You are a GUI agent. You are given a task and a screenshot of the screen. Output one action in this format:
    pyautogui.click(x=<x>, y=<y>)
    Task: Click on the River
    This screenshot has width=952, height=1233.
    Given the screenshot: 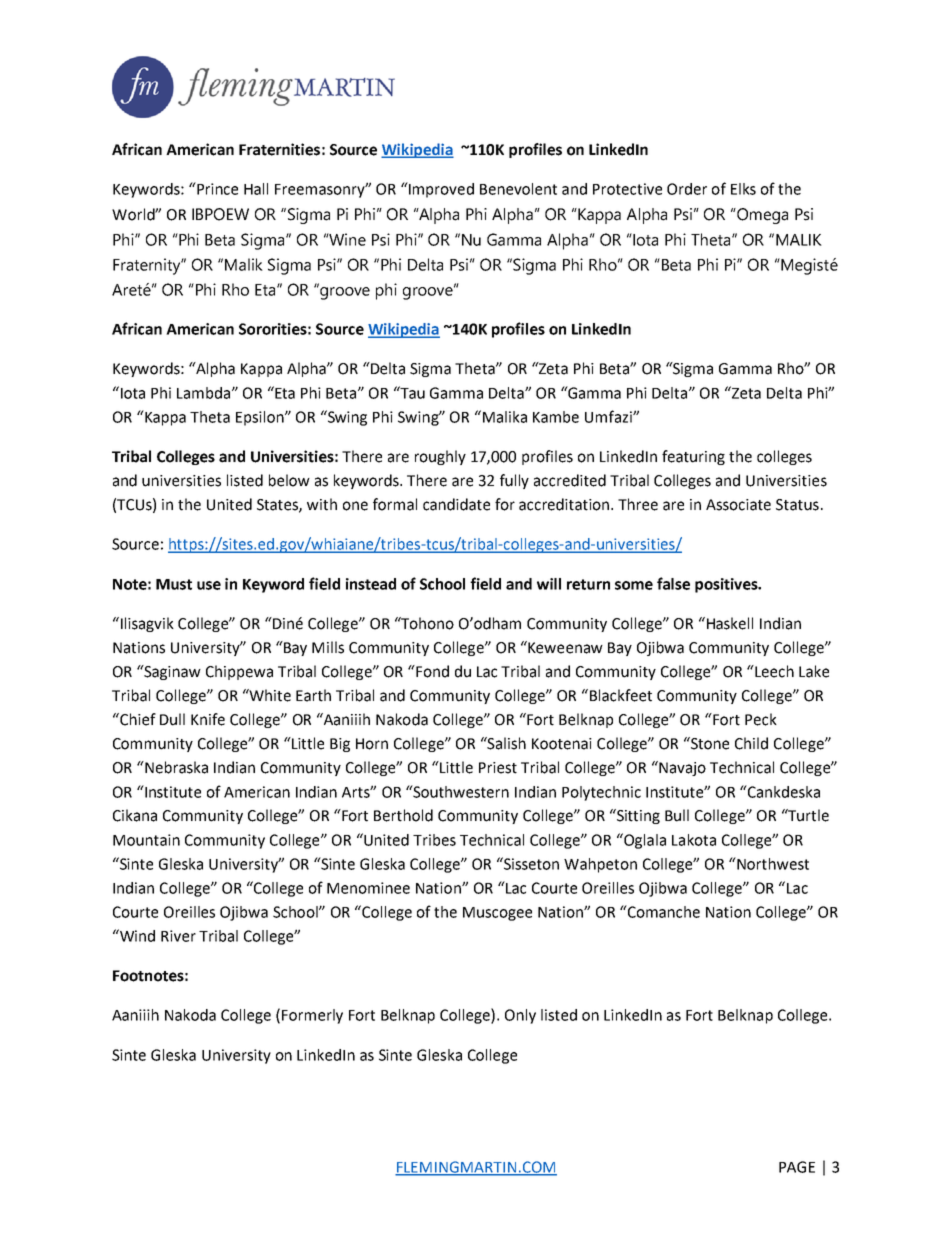 What is the action you would take?
    pyautogui.click(x=178, y=936)
